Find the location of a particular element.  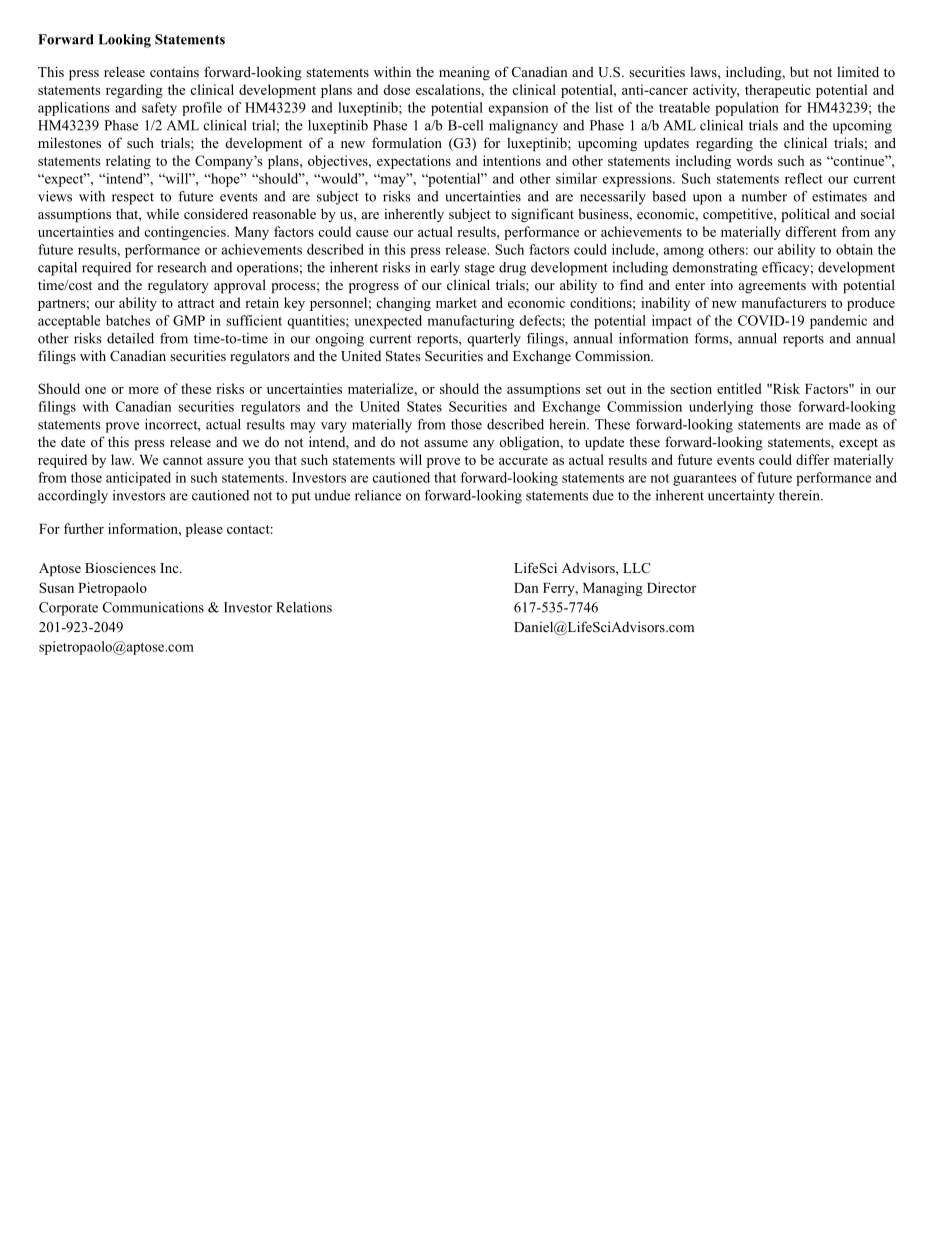

respect is located at coordinates (133, 199).
